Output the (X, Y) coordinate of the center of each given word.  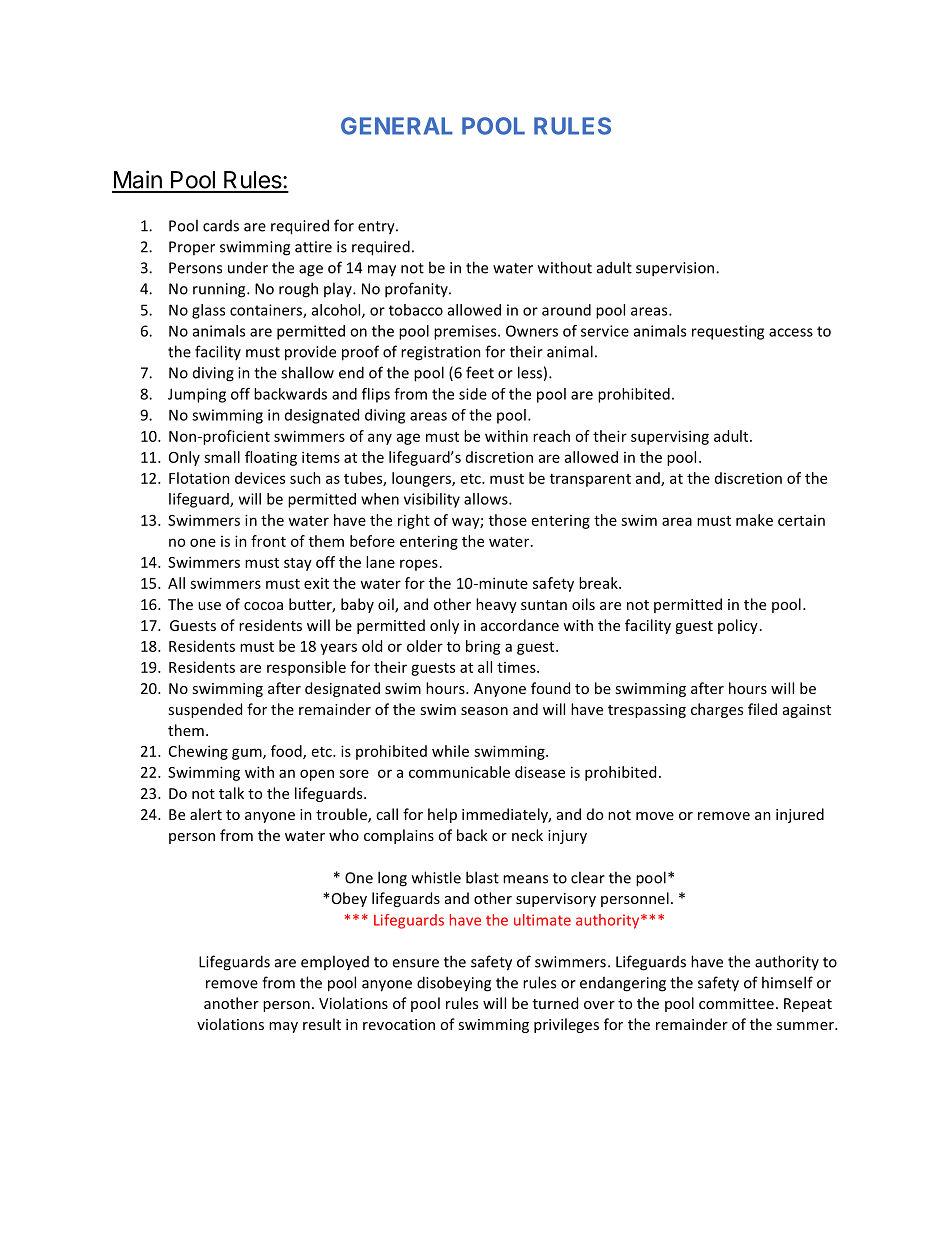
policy (738, 626)
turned (555, 1003)
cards (221, 226)
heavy (496, 605)
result (322, 1024)
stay (298, 564)
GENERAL (397, 126)
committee (736, 1003)
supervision (676, 269)
